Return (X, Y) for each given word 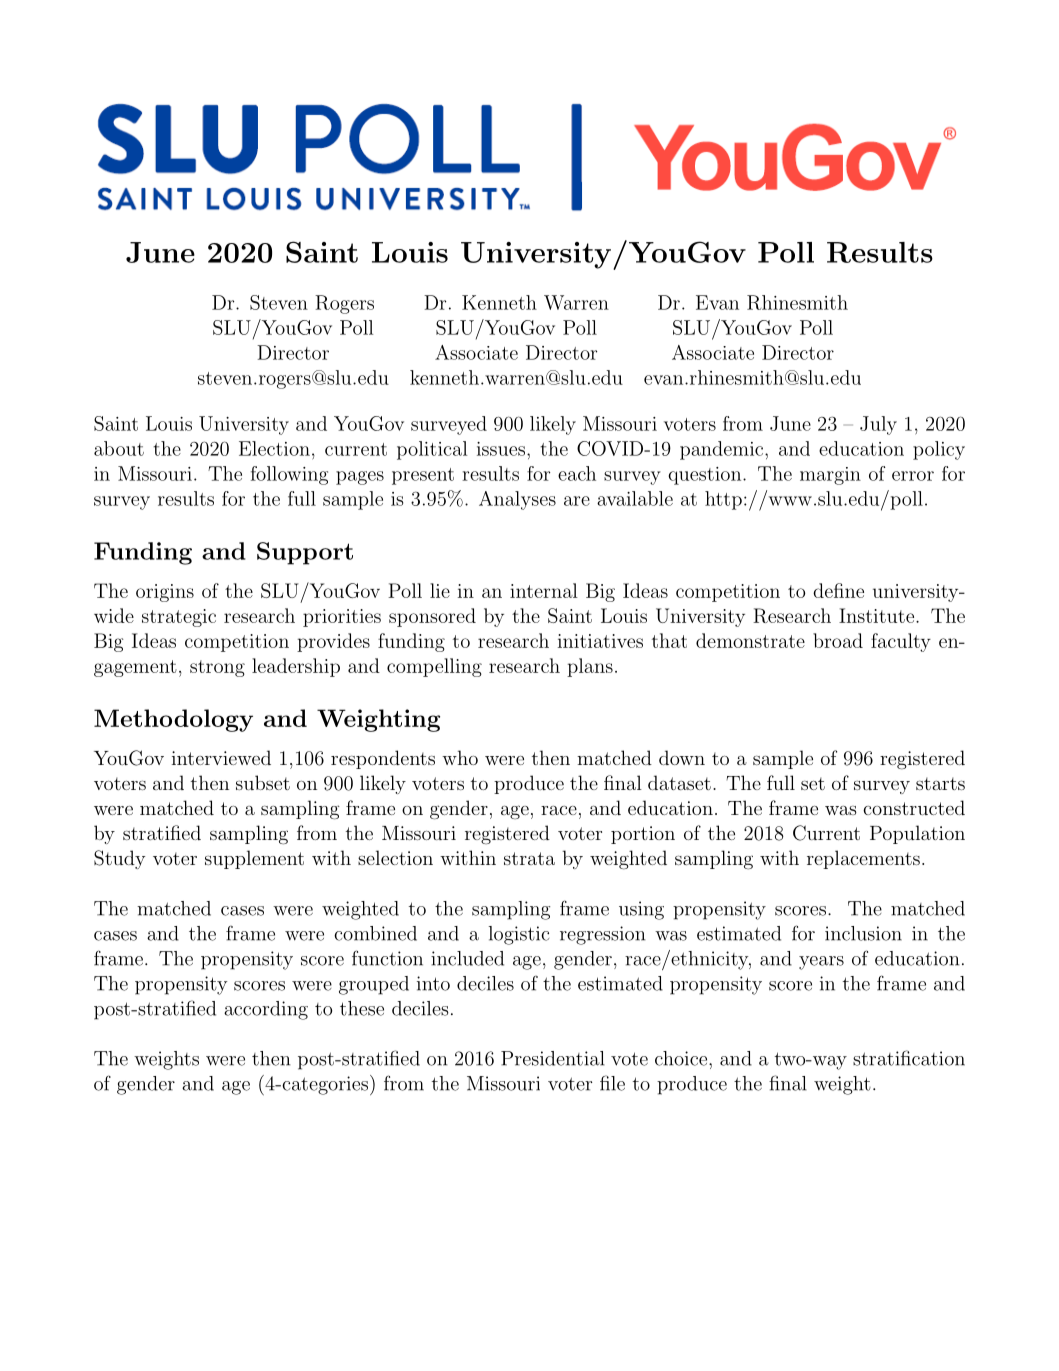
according (266, 1010)
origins (165, 593)
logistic (518, 935)
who (460, 757)
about (119, 448)
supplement (254, 859)
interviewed (221, 757)
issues (501, 449)
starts (940, 783)
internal (544, 590)
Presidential (553, 1058)
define (838, 590)
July (878, 425)
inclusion (863, 933)
